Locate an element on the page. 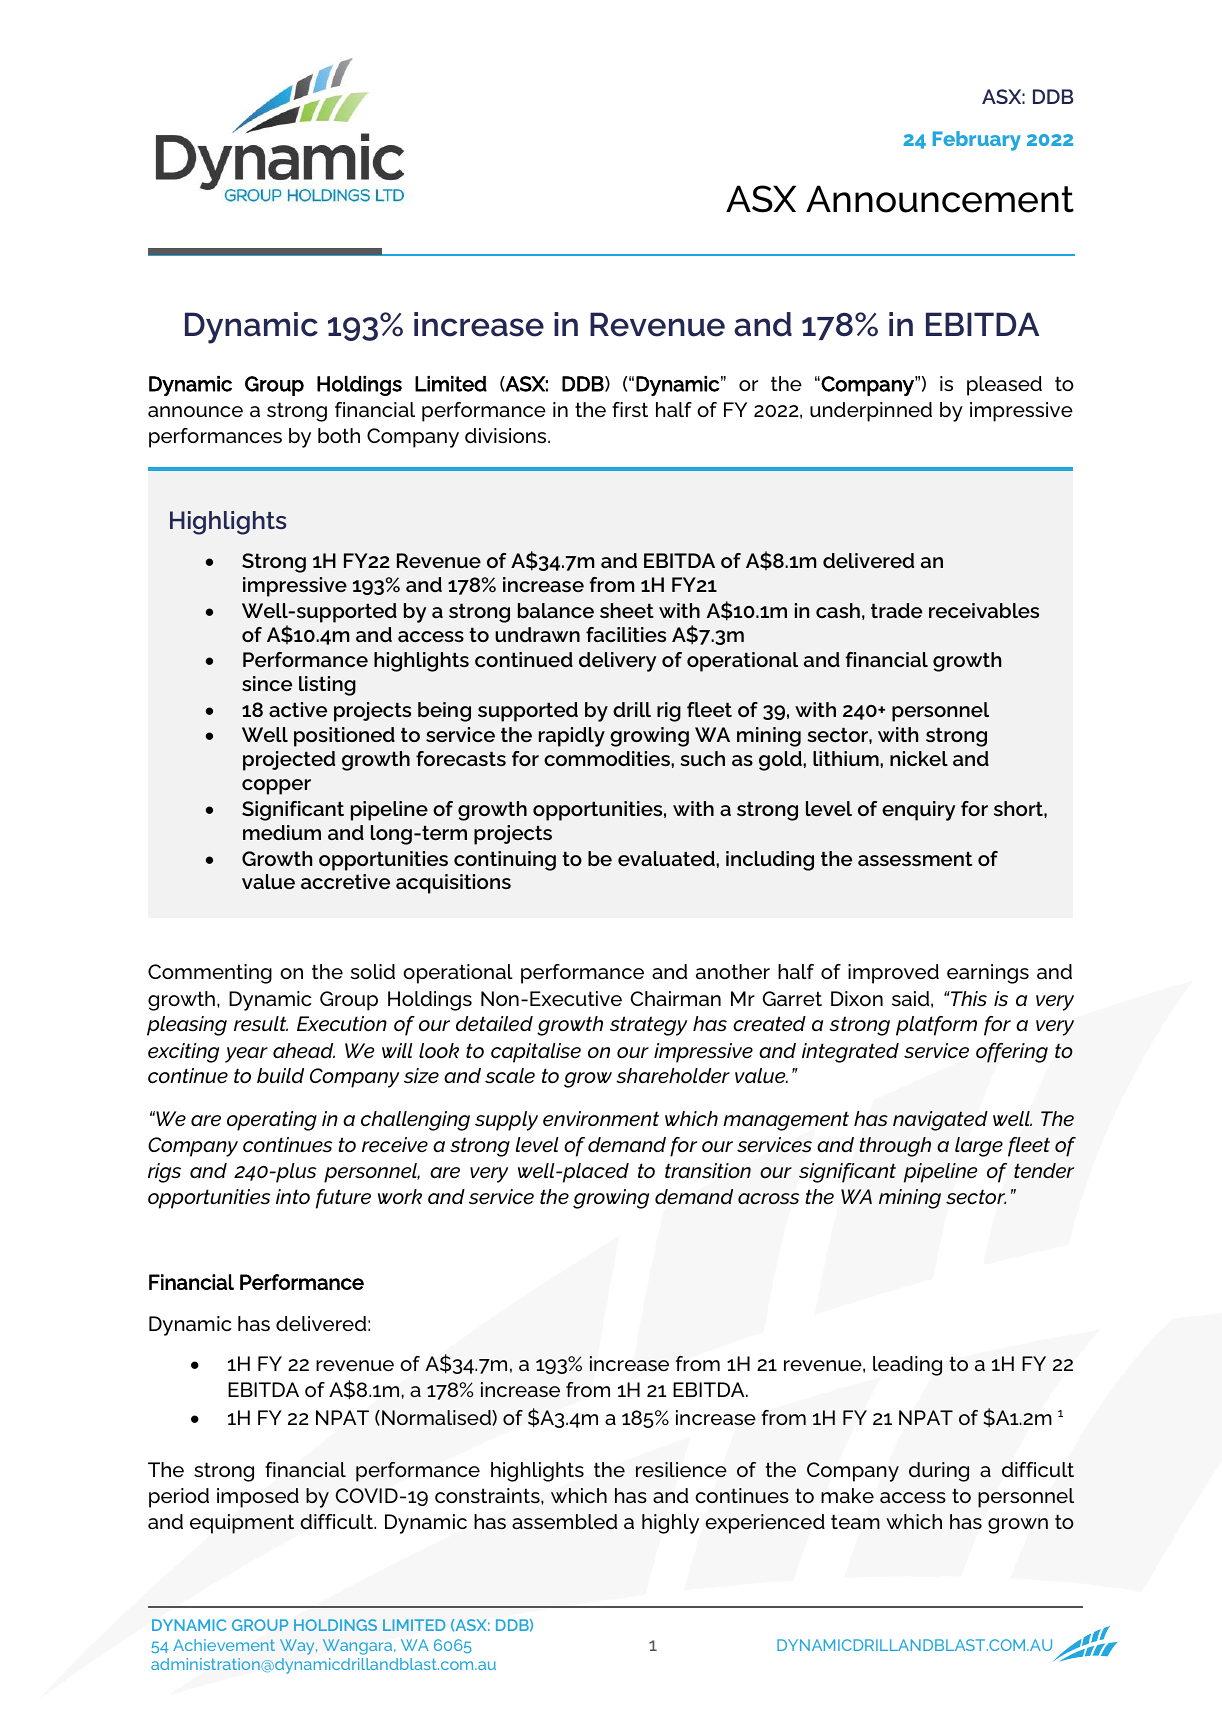  since is located at coordinates (267, 683).
